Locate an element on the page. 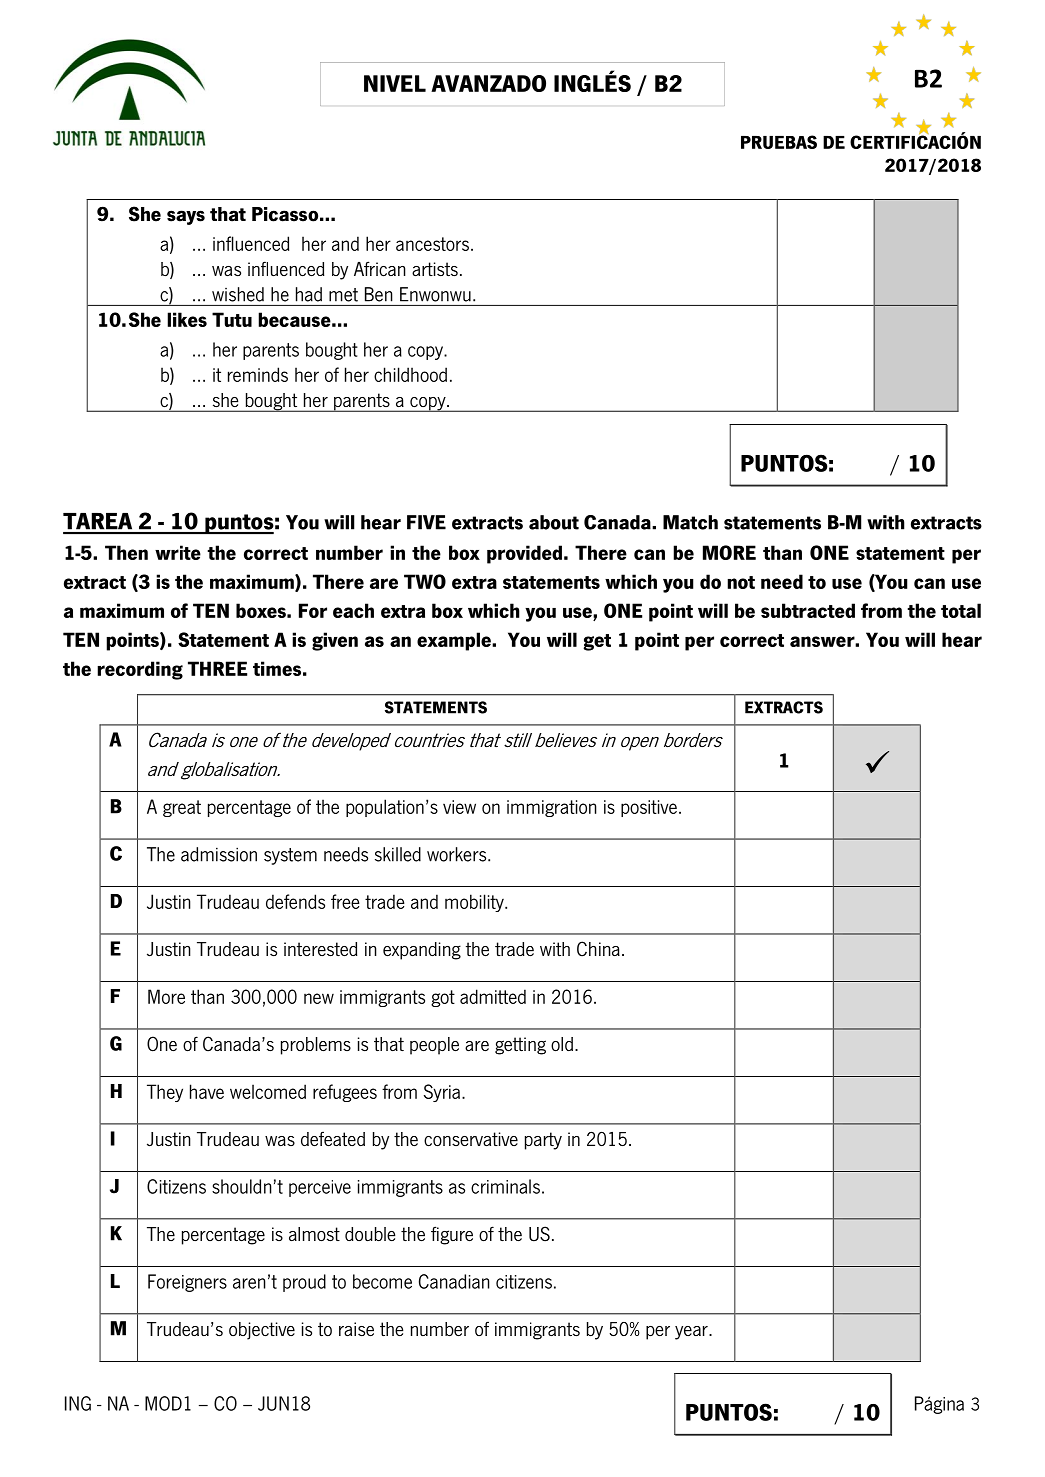  immigration is located at coordinates (552, 808).
